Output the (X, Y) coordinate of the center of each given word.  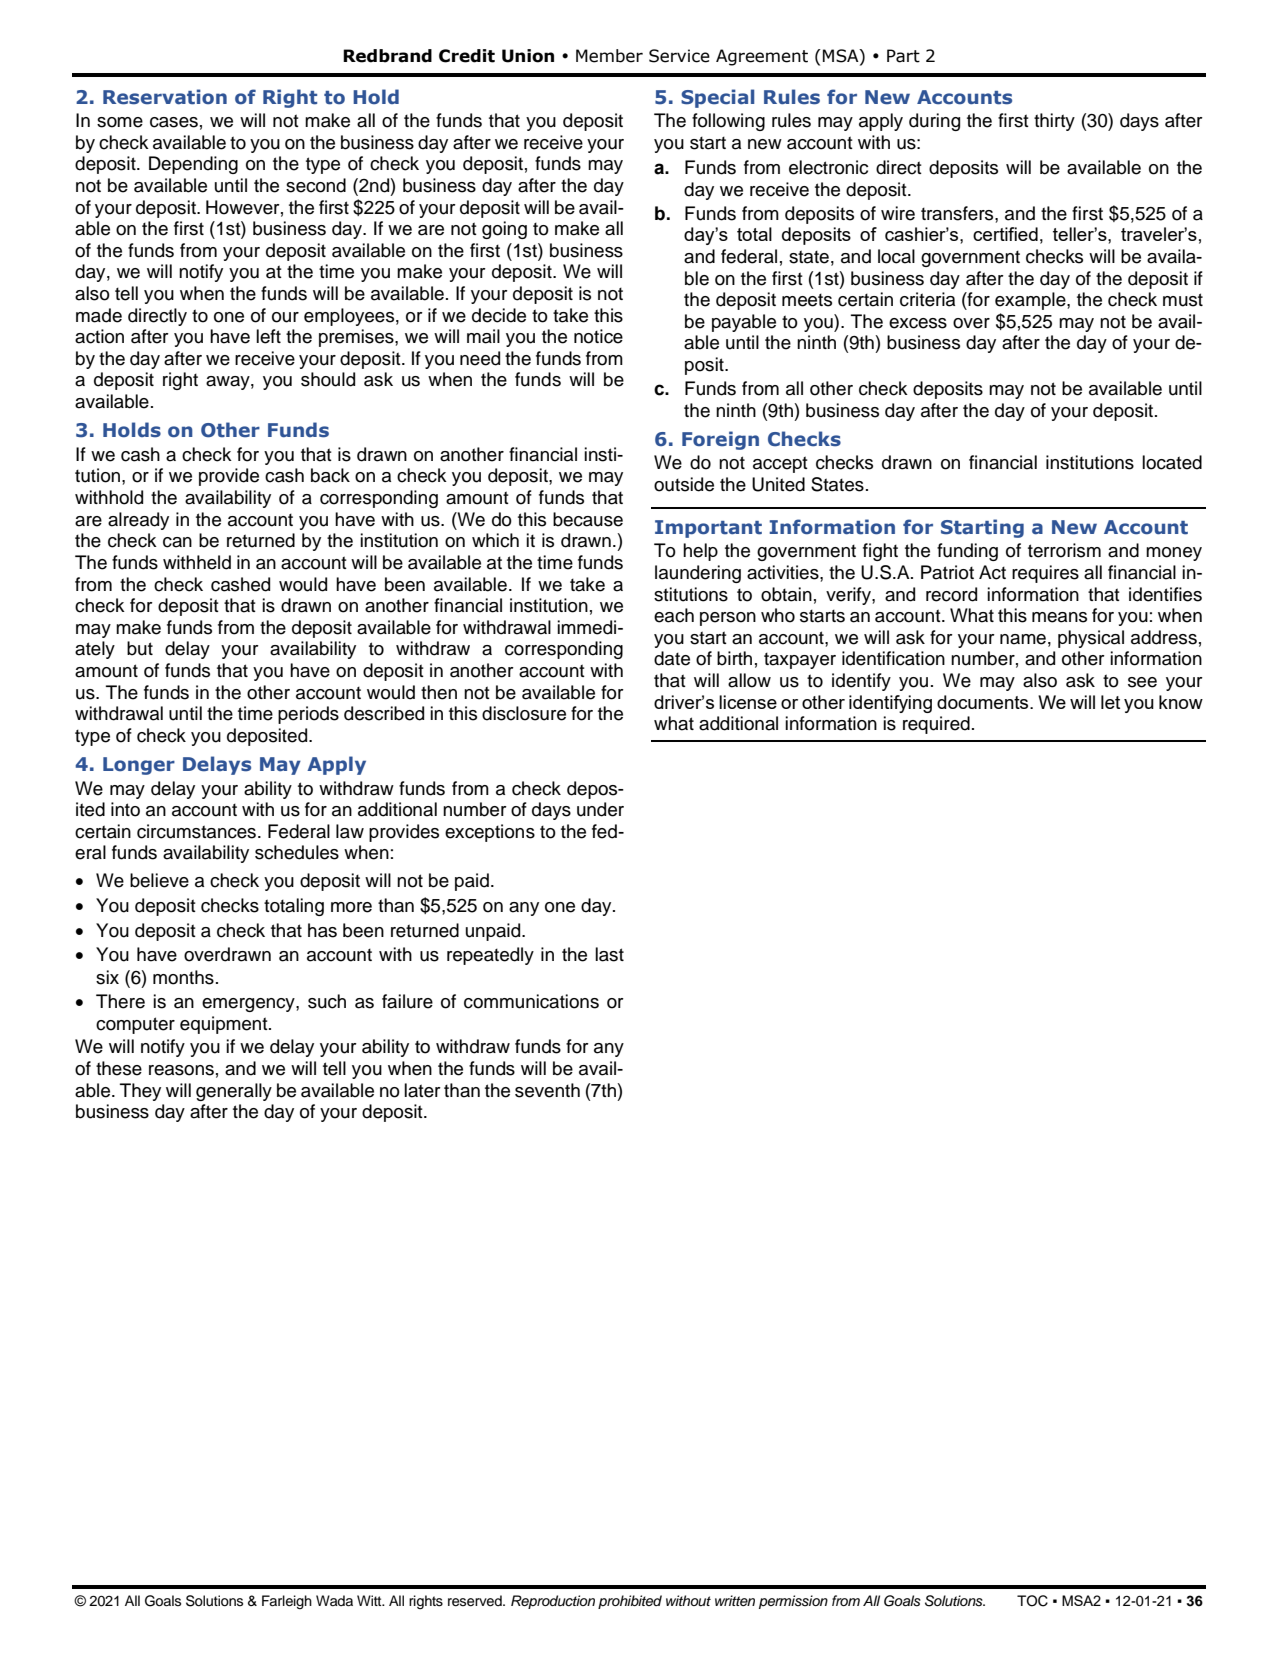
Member (609, 56)
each (674, 615)
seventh (547, 1090)
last (609, 954)
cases (174, 122)
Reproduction (553, 1602)
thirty (1054, 122)
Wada (334, 1600)
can (177, 542)
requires (1045, 574)
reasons (181, 1070)
